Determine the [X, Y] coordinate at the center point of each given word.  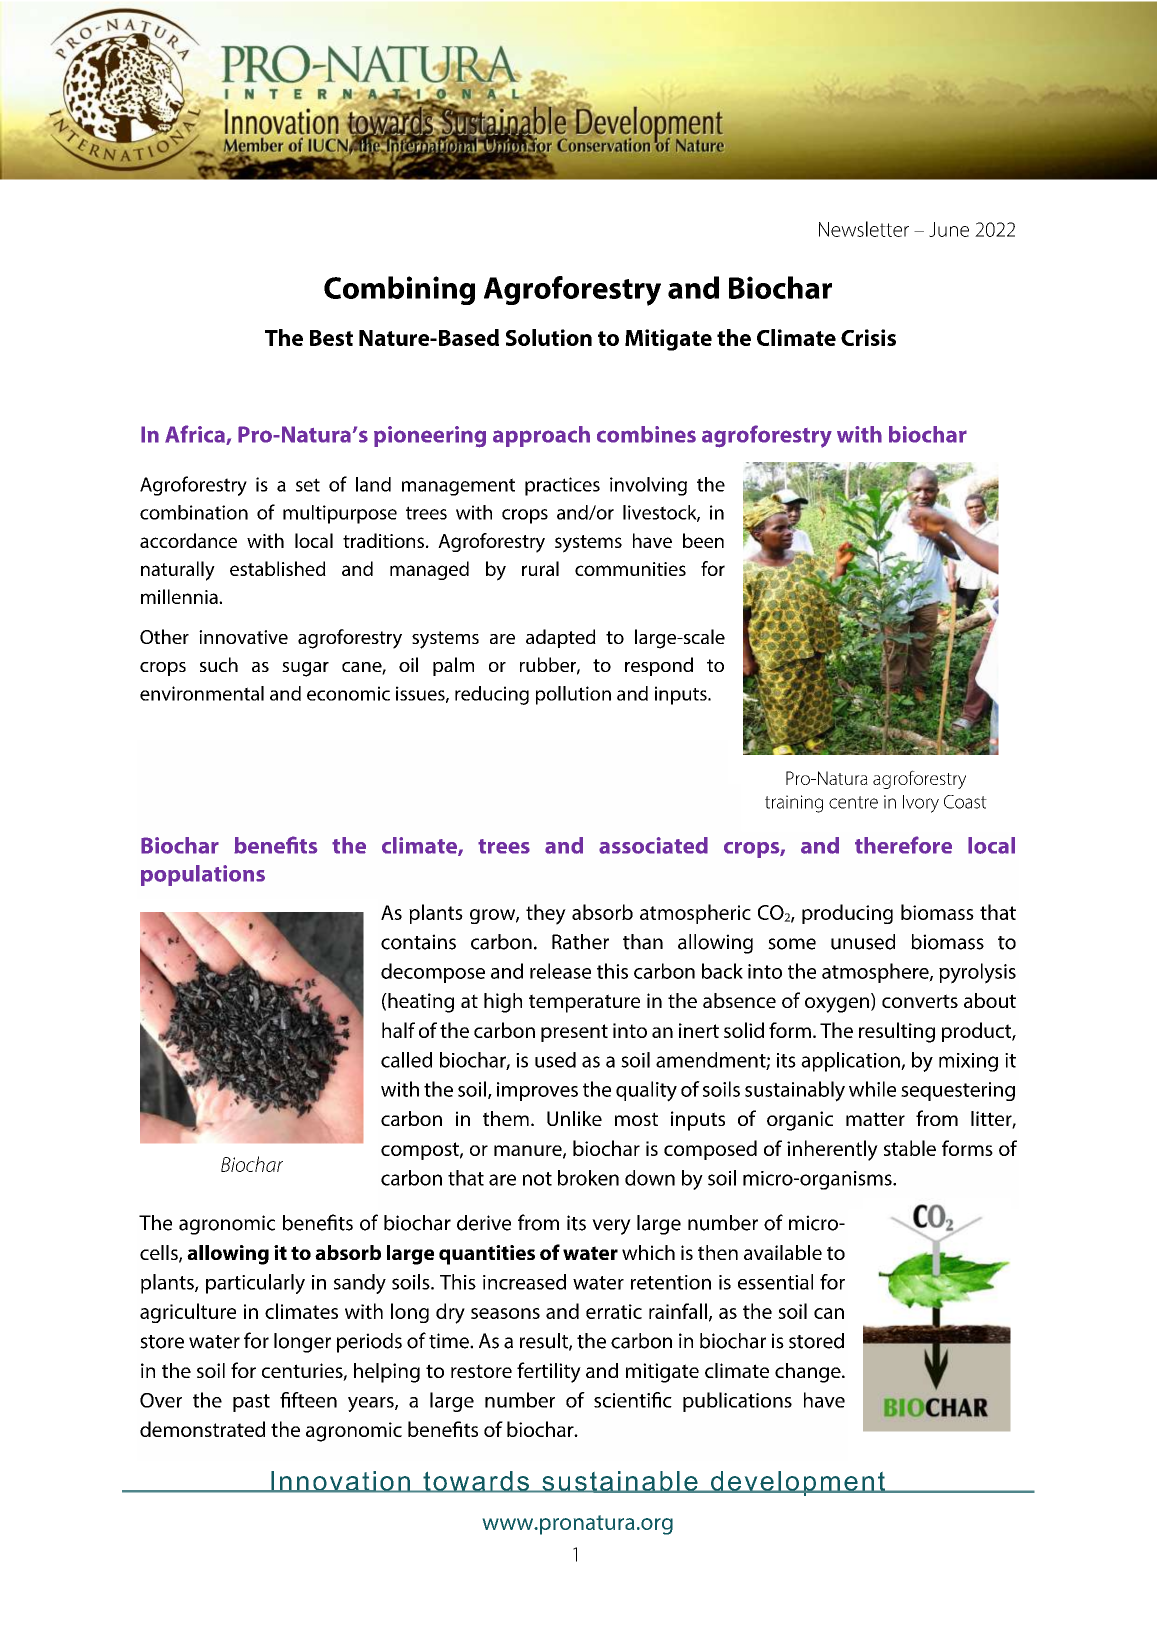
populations [203, 875]
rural [540, 568]
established [278, 568]
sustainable [620, 1482]
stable [910, 1148]
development [798, 1483]
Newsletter [864, 229]
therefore [903, 845]
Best [331, 338]
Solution [549, 337]
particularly [255, 1284]
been [703, 540]
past [251, 1403]
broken [588, 1178]
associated [653, 845]
